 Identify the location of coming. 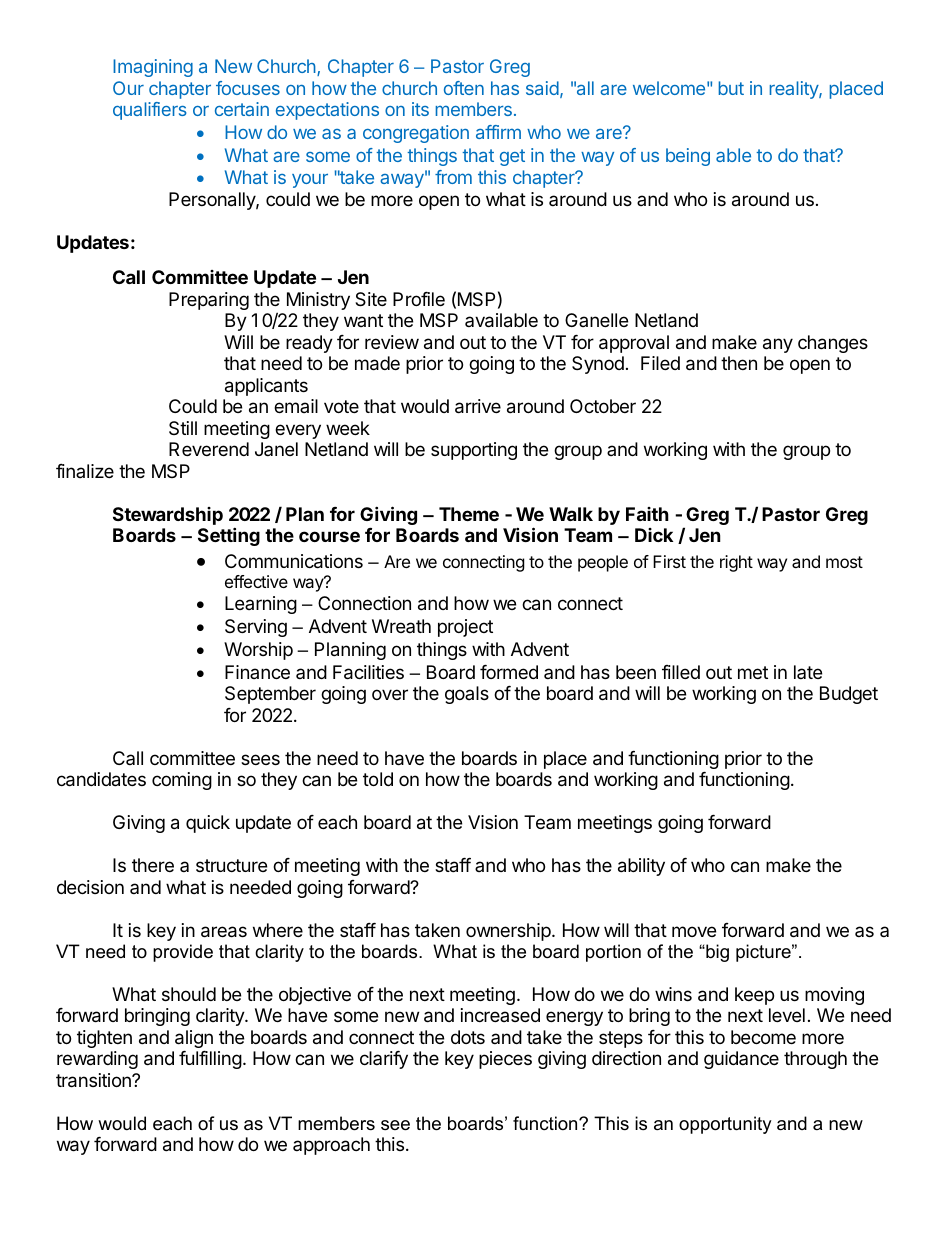
(182, 781).
